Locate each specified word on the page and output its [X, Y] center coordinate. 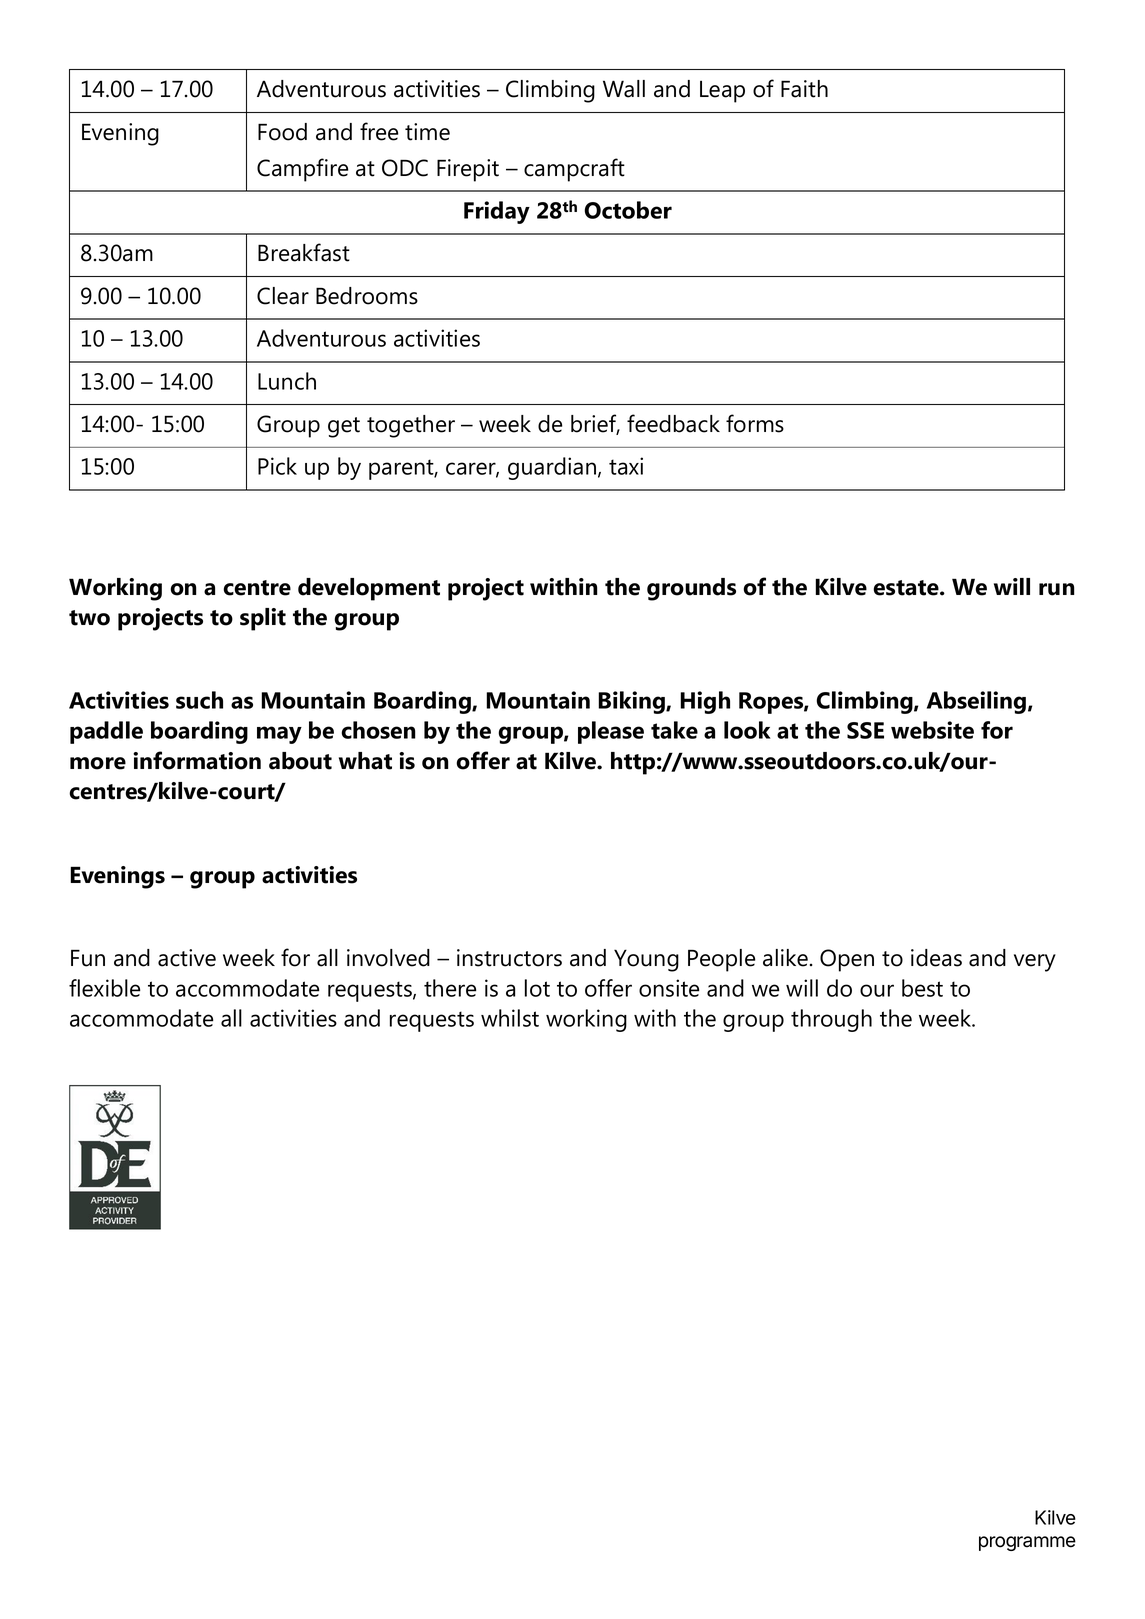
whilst [510, 1018]
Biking [632, 702]
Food [282, 132]
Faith [804, 89]
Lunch [287, 381]
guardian [553, 468]
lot [537, 988]
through [831, 1020]
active [187, 958]
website [932, 730]
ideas [936, 958]
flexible [104, 988]
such [199, 700]
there [450, 988]
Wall [624, 89]
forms [755, 423]
